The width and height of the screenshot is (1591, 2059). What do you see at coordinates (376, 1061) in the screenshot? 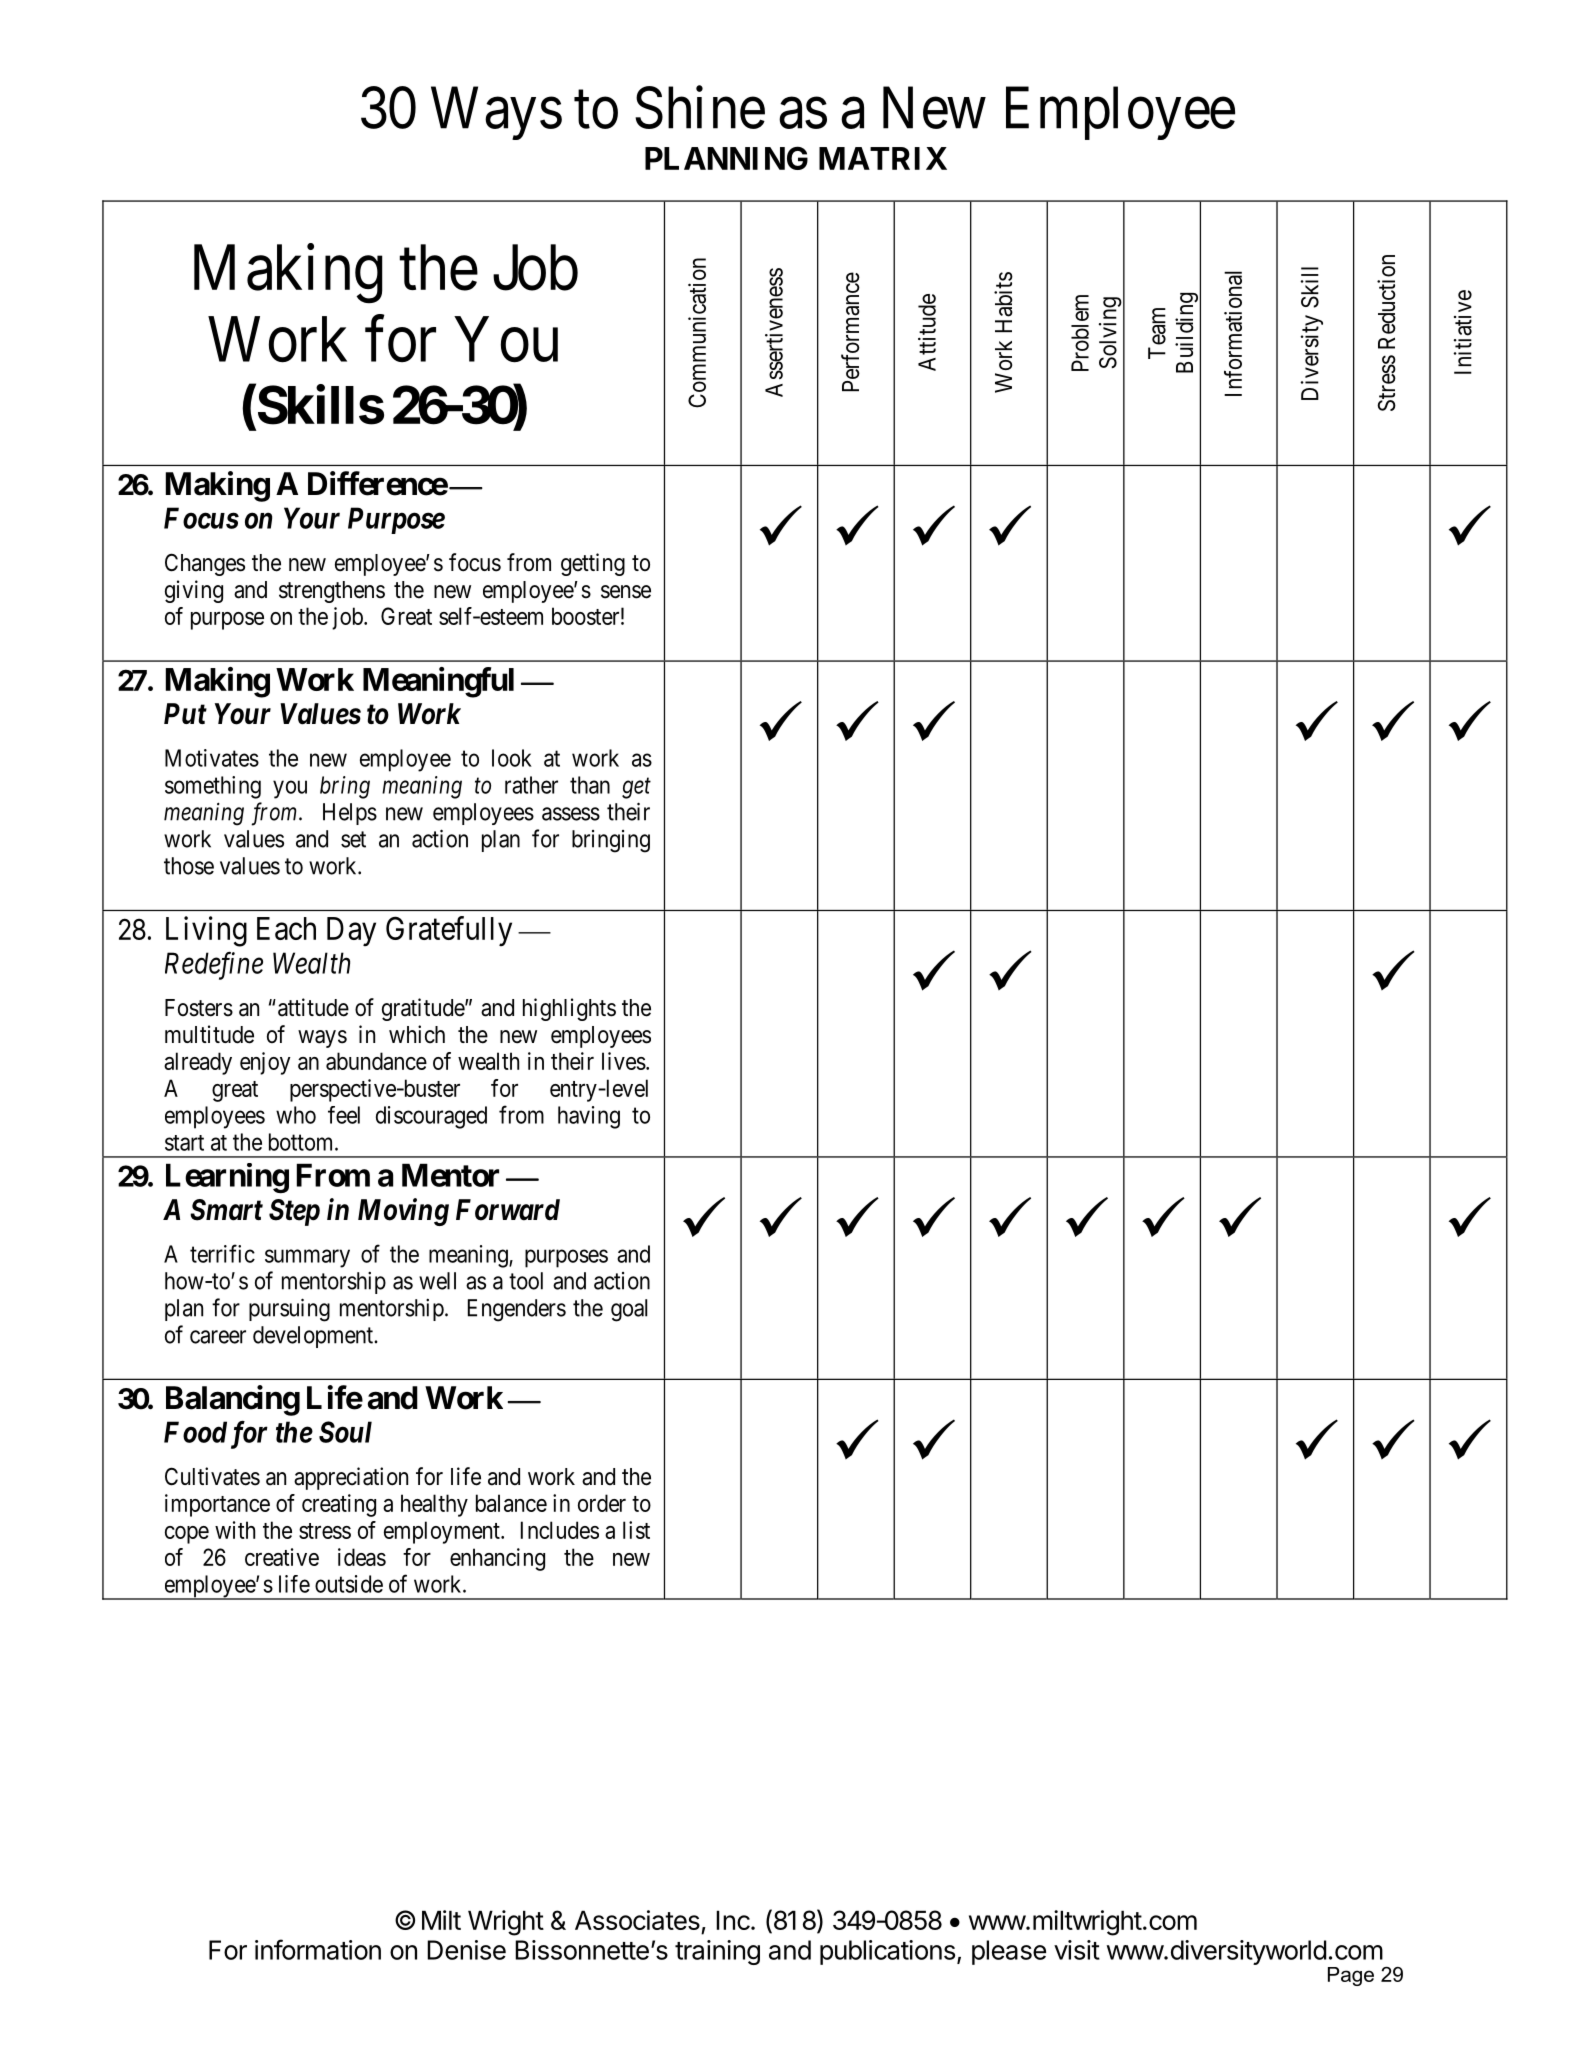
I see `abundance` at bounding box center [376, 1061].
